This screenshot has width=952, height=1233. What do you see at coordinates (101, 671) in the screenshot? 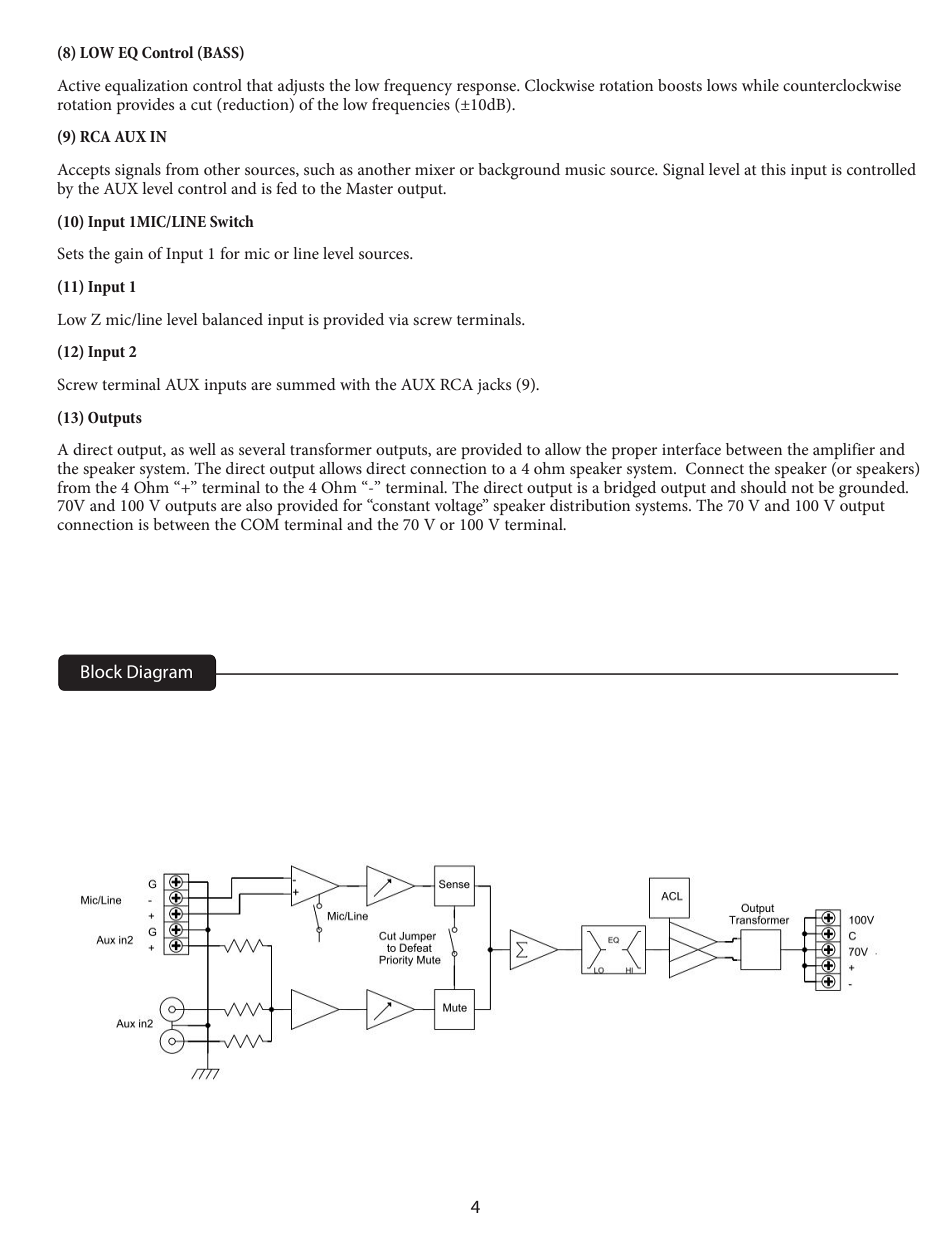
I see `Block` at bounding box center [101, 671].
